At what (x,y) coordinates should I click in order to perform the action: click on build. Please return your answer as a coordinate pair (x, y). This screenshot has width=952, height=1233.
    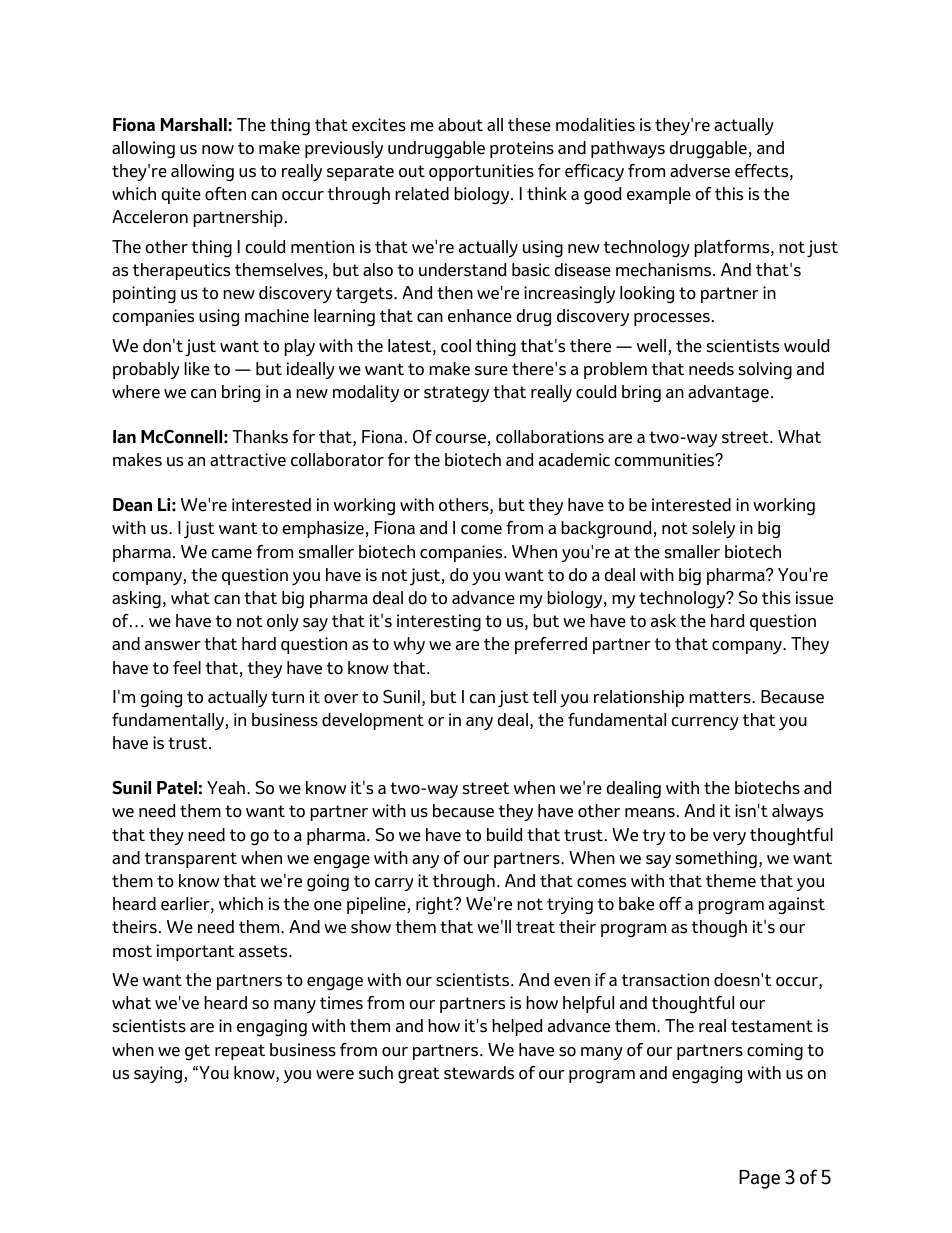
    Looking at the image, I should click on (505, 835).
